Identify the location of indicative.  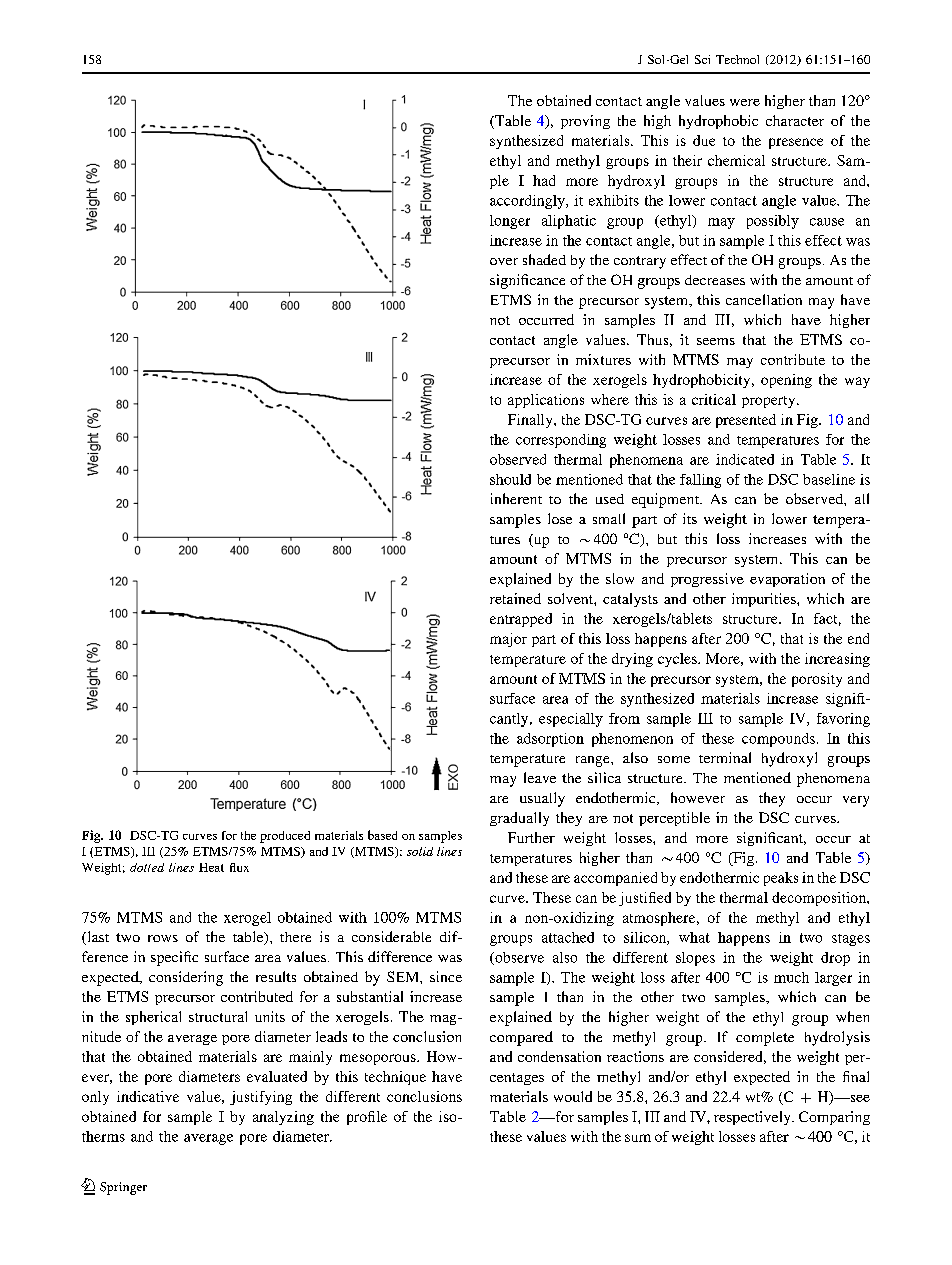
(148, 1096).
